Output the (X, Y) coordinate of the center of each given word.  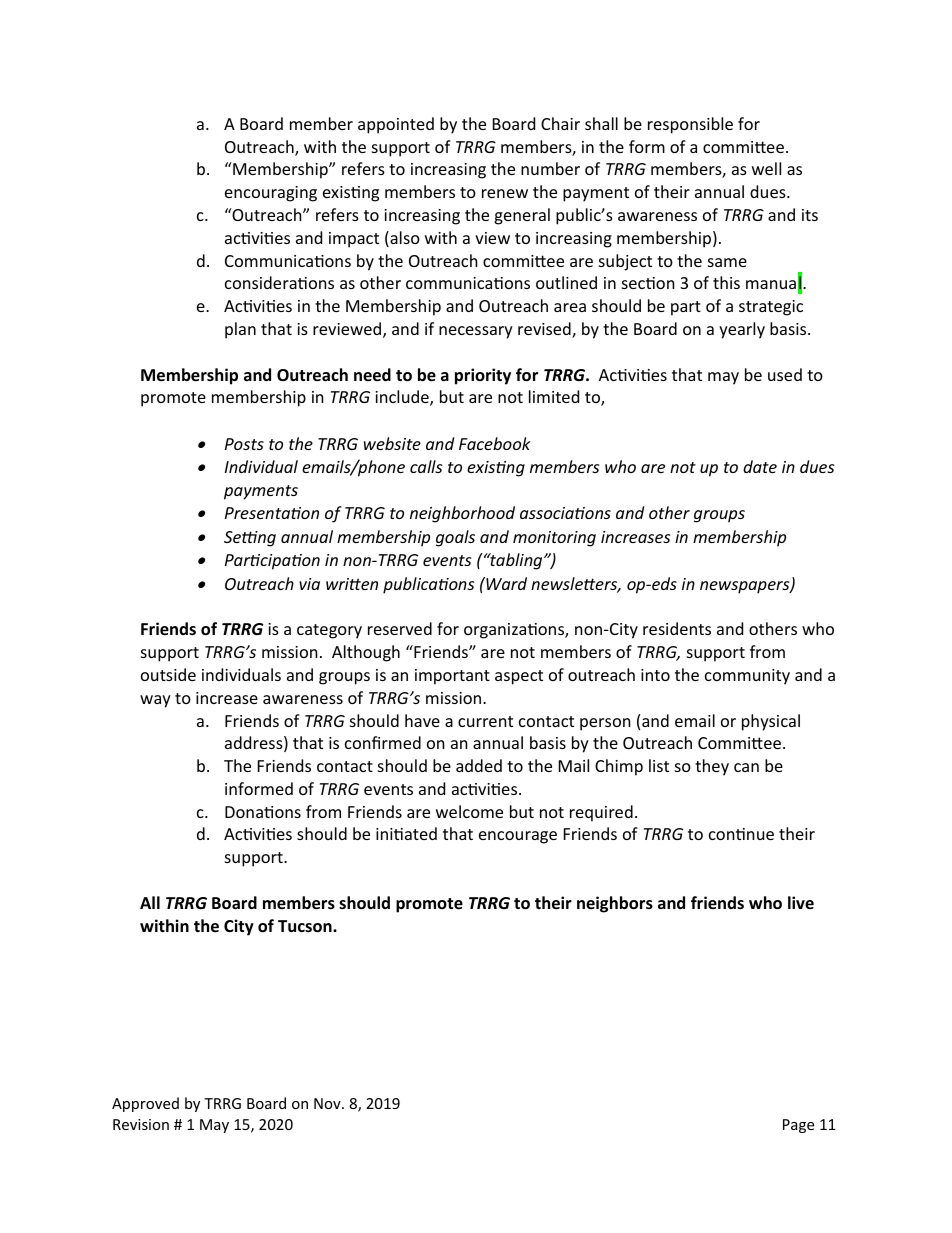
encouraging (271, 194)
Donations (263, 812)
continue (741, 834)
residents (677, 628)
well (766, 168)
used (785, 374)
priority (483, 376)
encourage (518, 837)
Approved (145, 1104)
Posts (244, 444)
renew (505, 193)
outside (168, 674)
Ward (505, 583)
